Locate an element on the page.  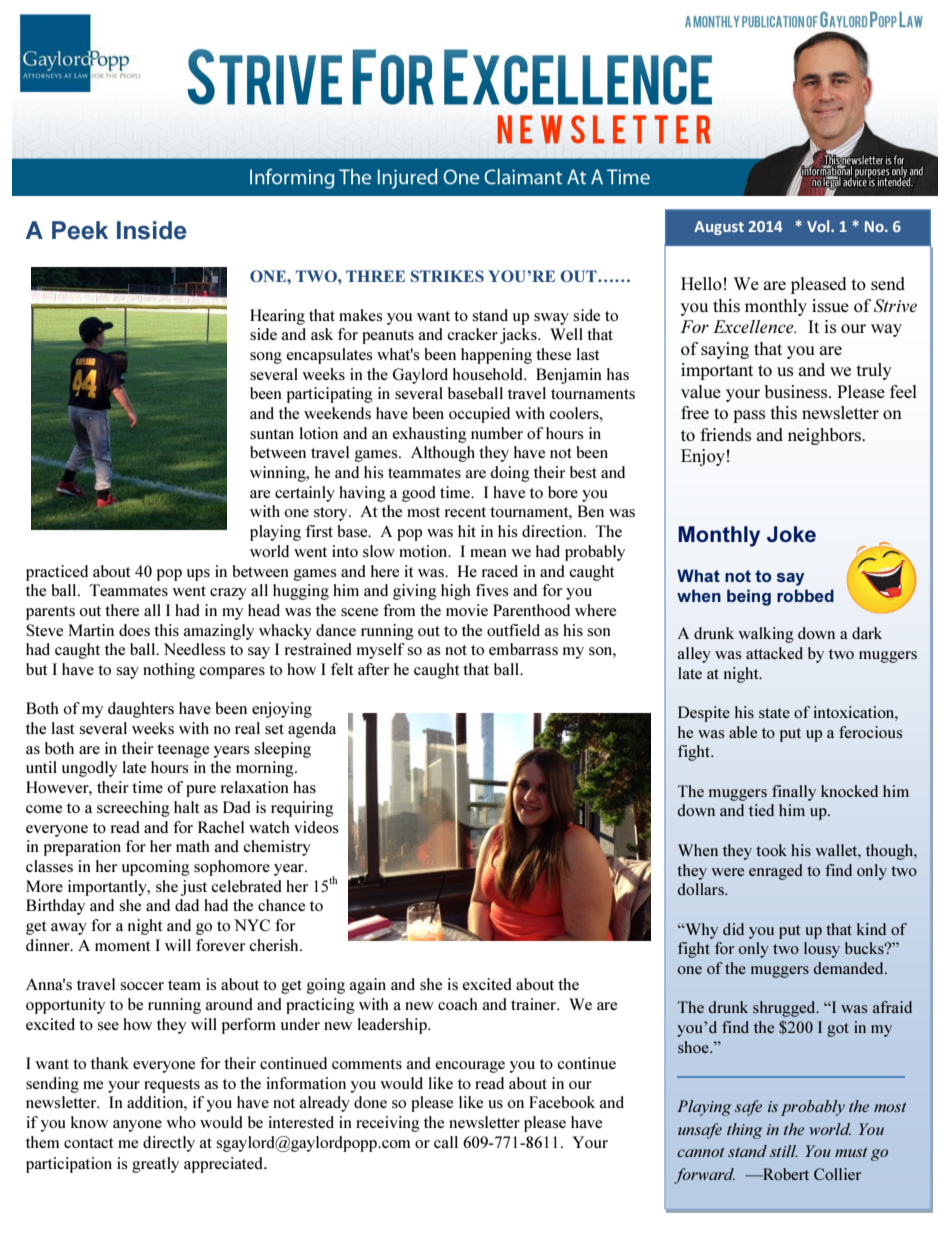
call is located at coordinates (446, 1142).
